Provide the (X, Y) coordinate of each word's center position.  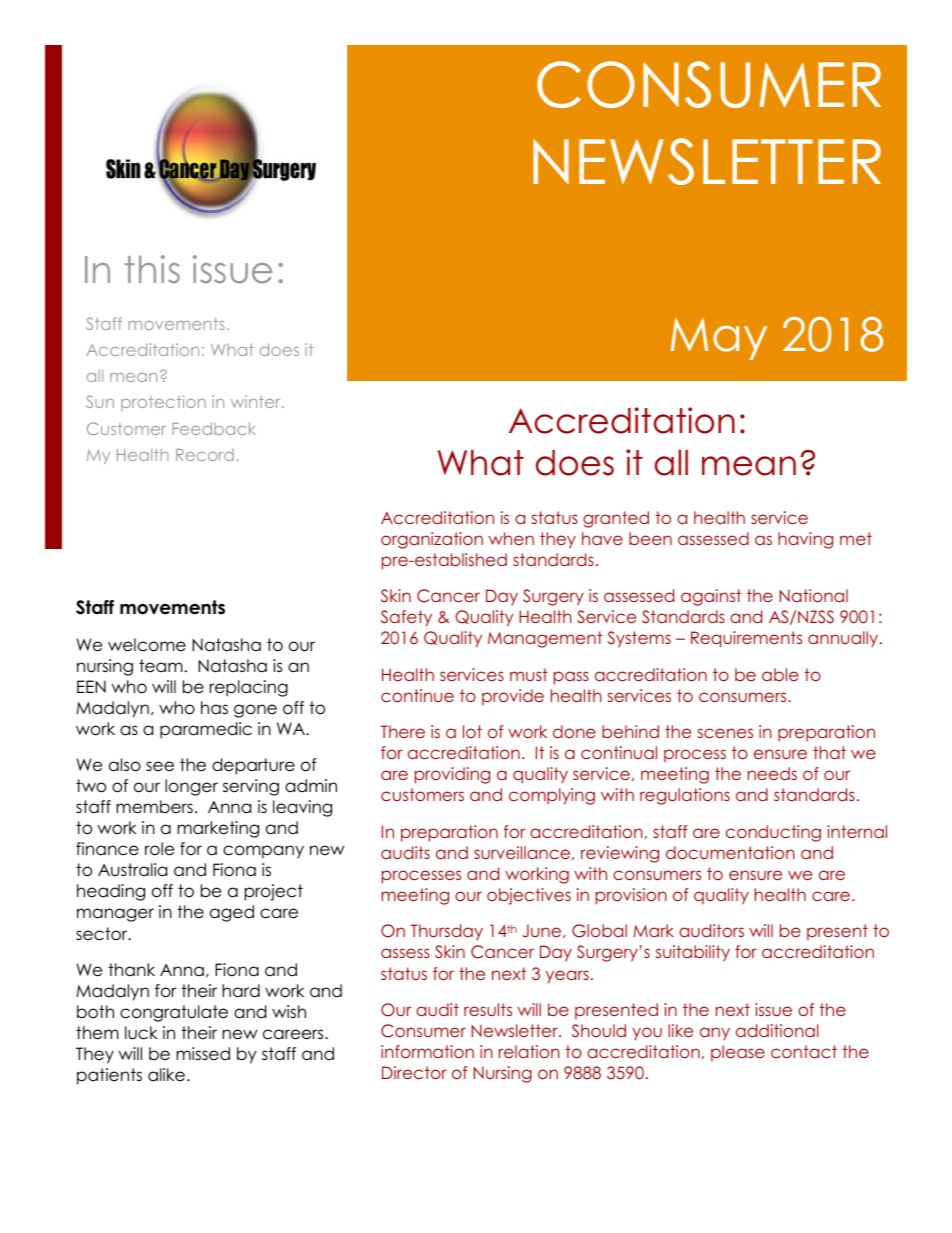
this (152, 269)
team (161, 666)
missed (203, 1054)
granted (616, 519)
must (529, 674)
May (719, 339)
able (780, 674)
